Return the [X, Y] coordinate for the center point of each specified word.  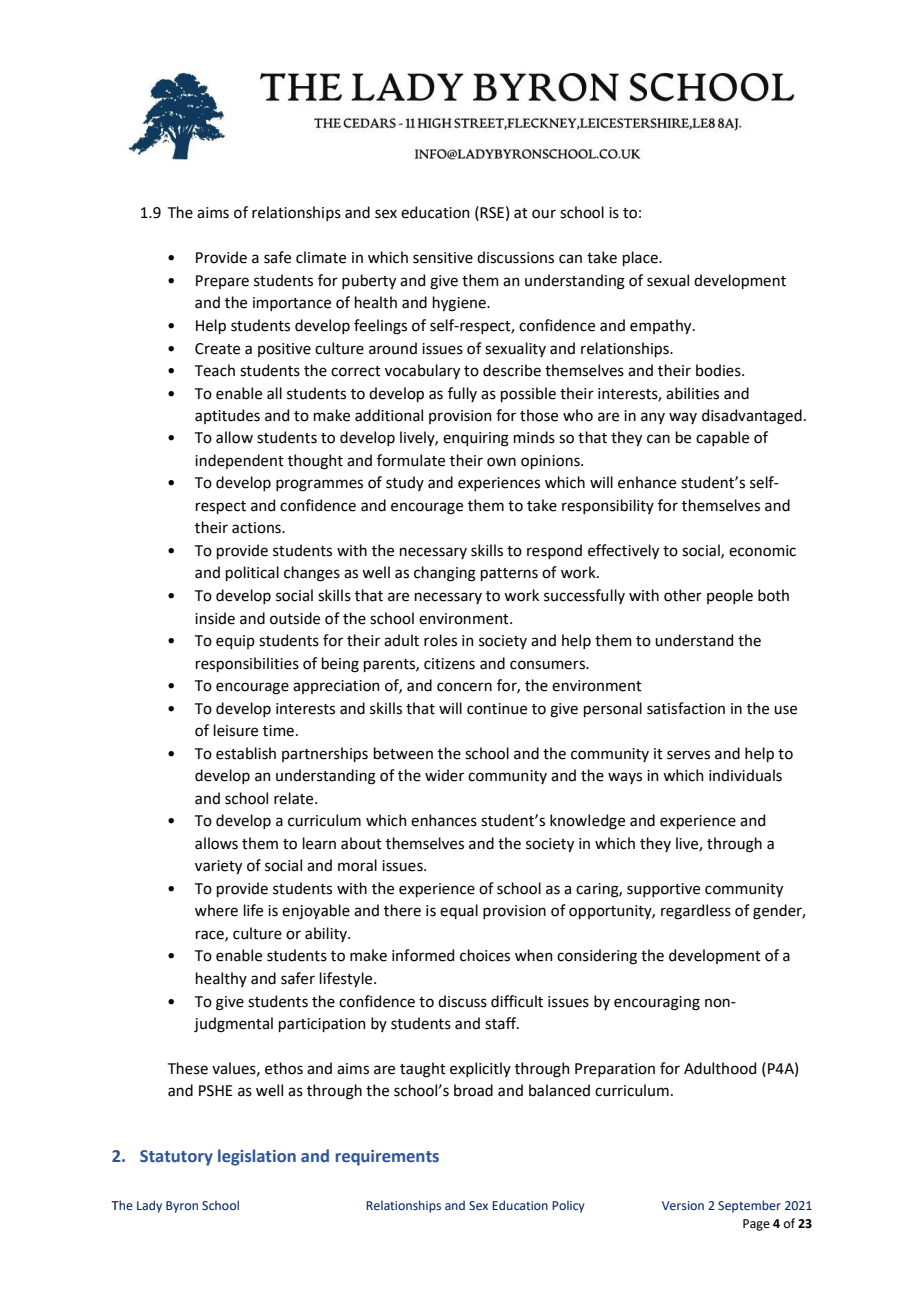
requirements [387, 1158]
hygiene [460, 304]
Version [683, 1205]
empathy [662, 326]
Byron [182, 1207]
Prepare [222, 282]
